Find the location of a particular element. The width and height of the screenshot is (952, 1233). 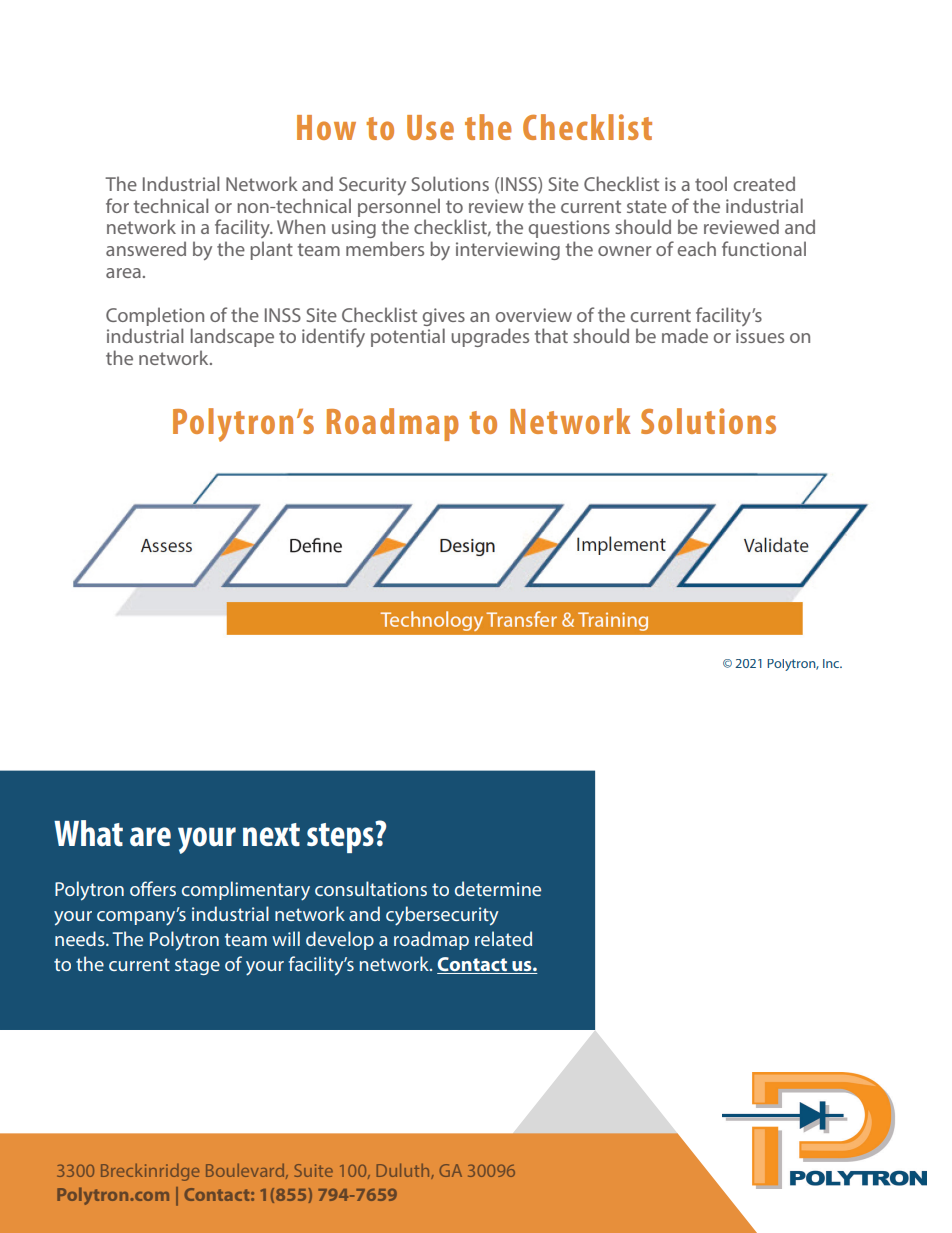

What is located at coordinates (88, 833).
